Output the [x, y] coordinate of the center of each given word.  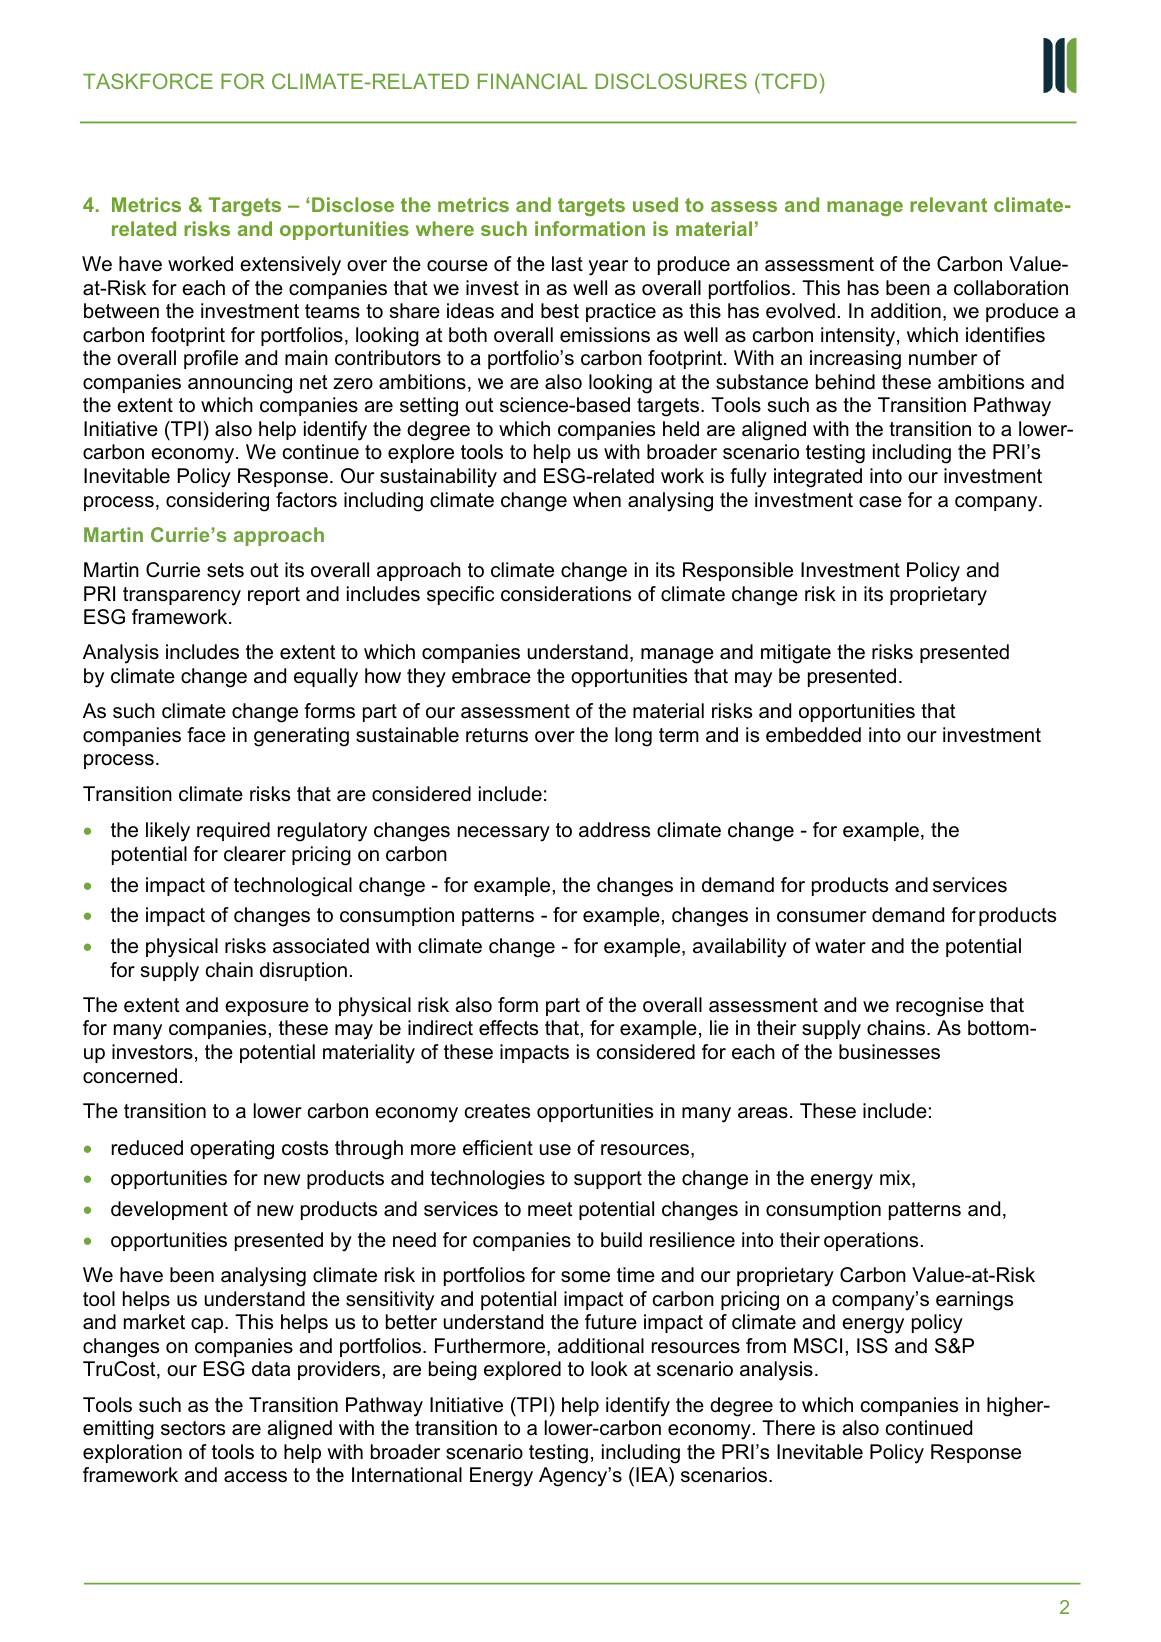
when [597, 500]
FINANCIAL [532, 81]
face [206, 735]
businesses [889, 1052]
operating [232, 1150]
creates [497, 1111]
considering [217, 502]
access [255, 1477]
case [880, 502]
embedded [813, 735]
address [614, 830]
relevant [948, 204]
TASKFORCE [148, 81]
